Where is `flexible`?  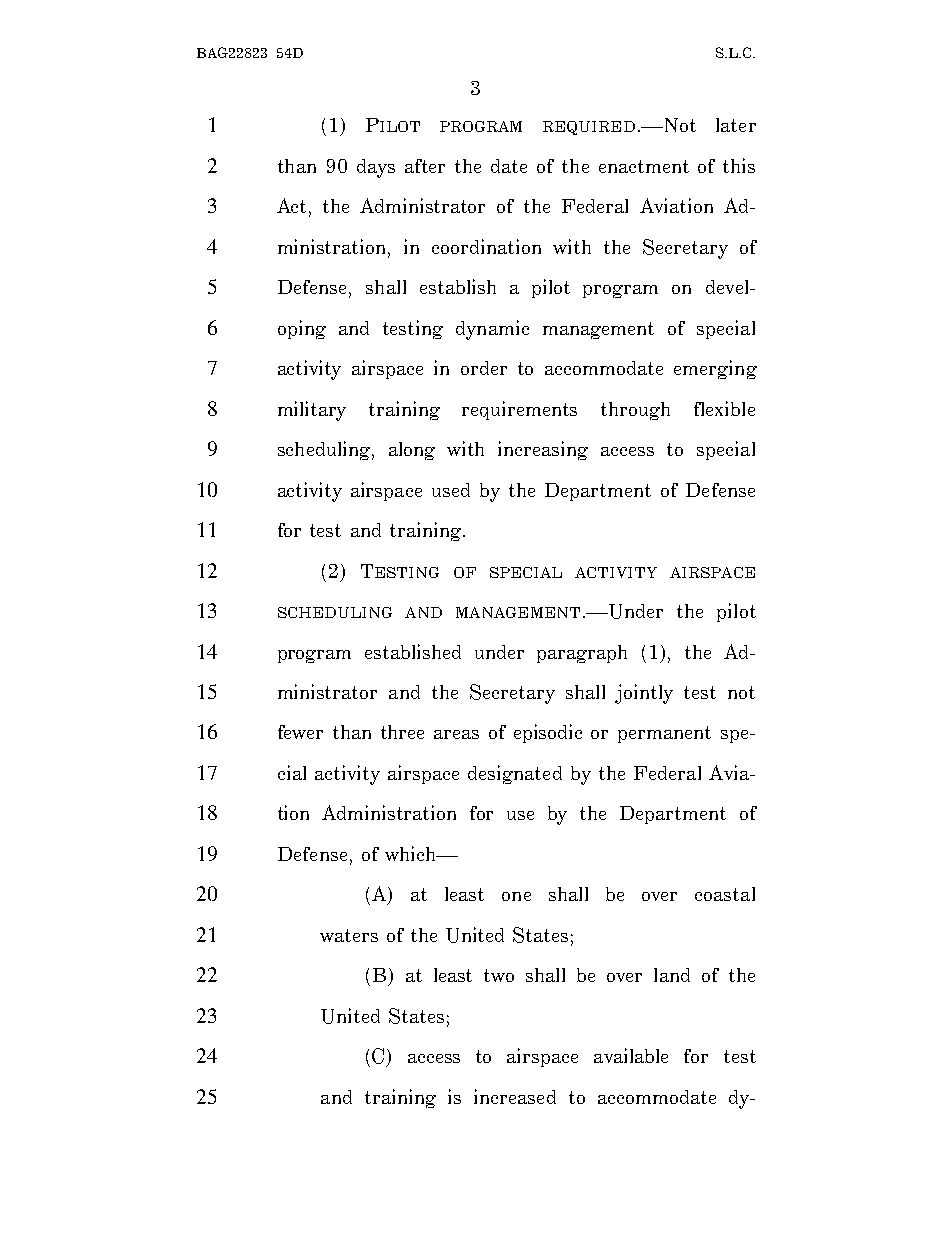
flexible is located at coordinates (724, 408).
